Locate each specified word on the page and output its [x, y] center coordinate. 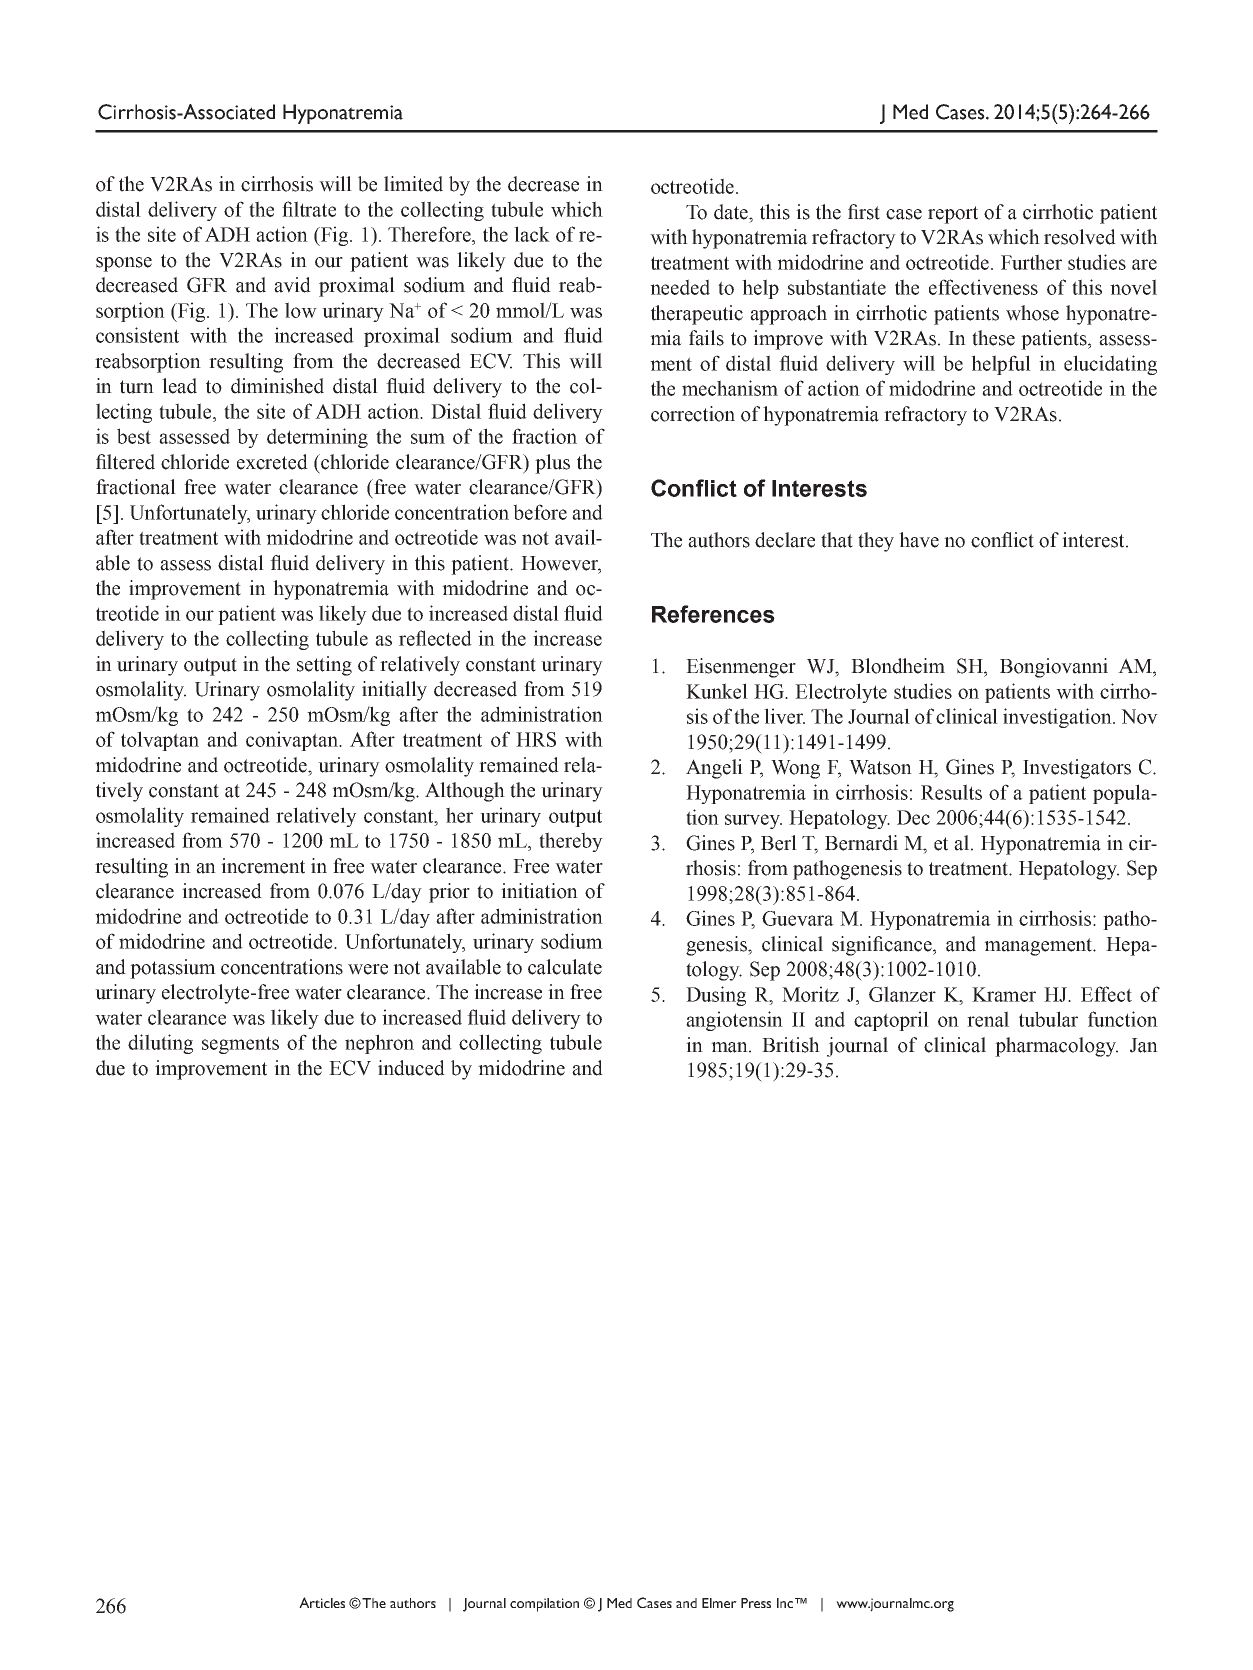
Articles [322, 1602]
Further [1031, 262]
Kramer [1004, 994]
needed [680, 287]
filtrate [309, 209]
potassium [173, 969]
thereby [571, 842]
